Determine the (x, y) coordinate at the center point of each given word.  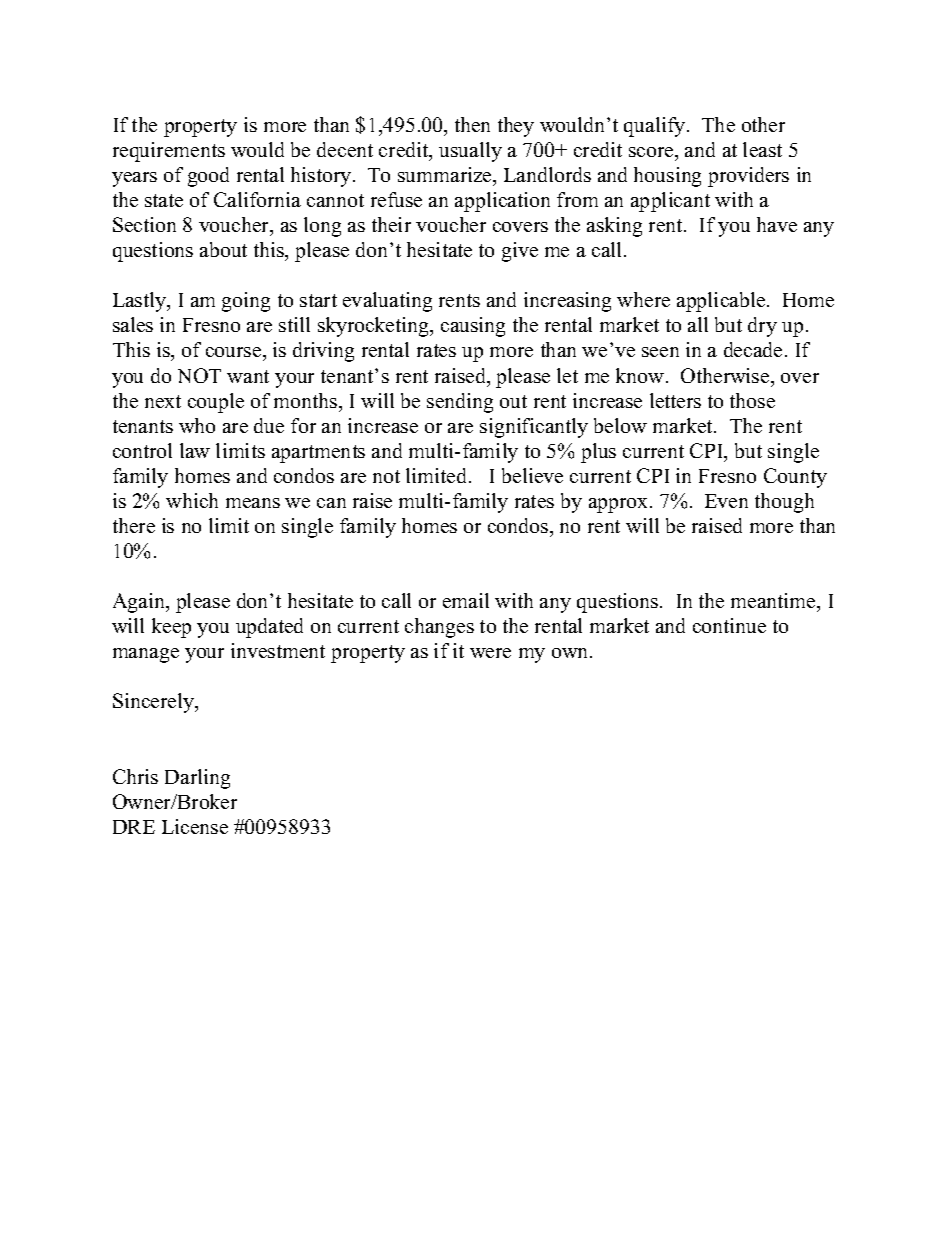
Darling (197, 779)
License (195, 826)
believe (532, 475)
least (762, 149)
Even (726, 501)
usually (470, 152)
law (195, 450)
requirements (169, 152)
